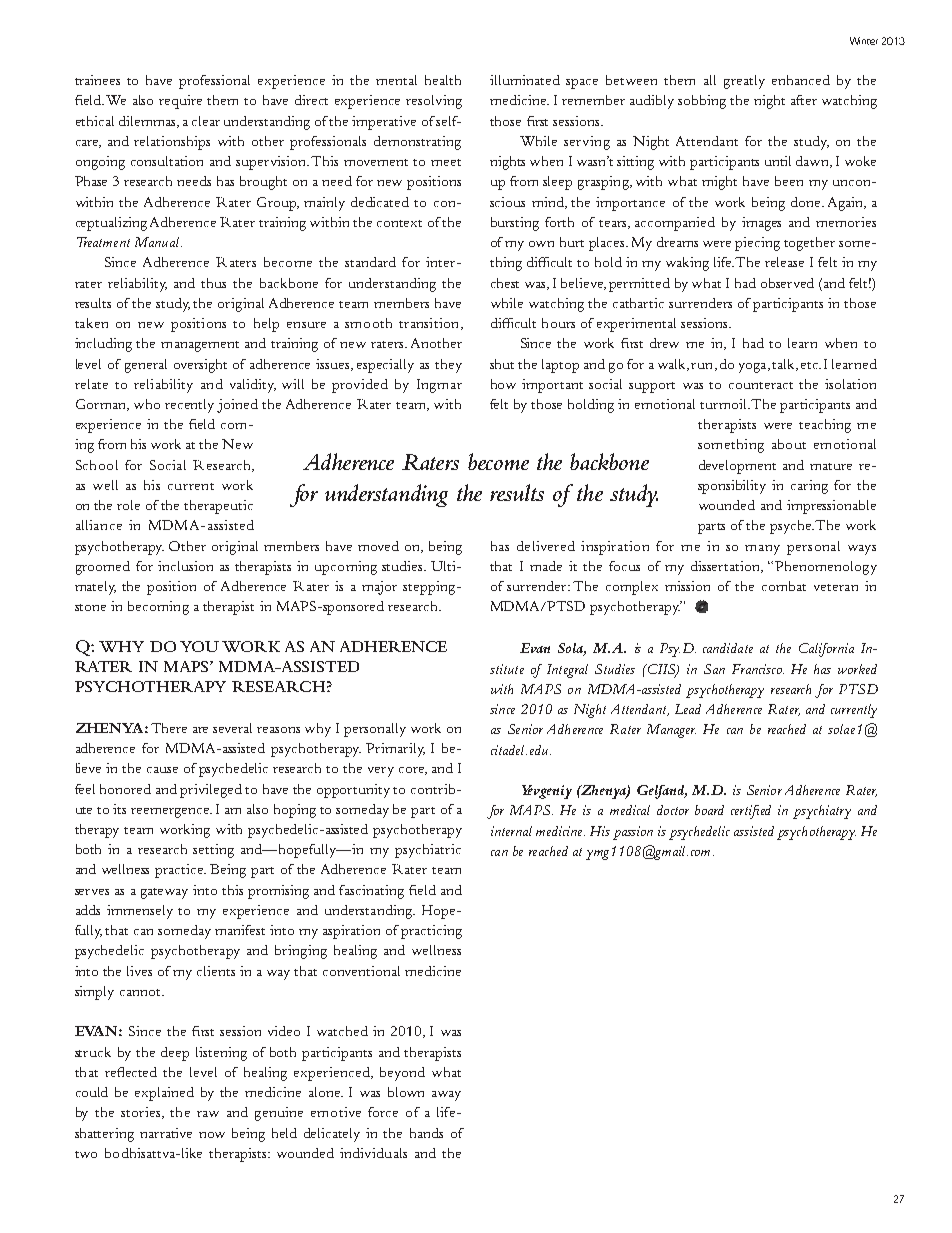 This document has width=952, height=1233. I want to click on psychiatry, so click(822, 812).
